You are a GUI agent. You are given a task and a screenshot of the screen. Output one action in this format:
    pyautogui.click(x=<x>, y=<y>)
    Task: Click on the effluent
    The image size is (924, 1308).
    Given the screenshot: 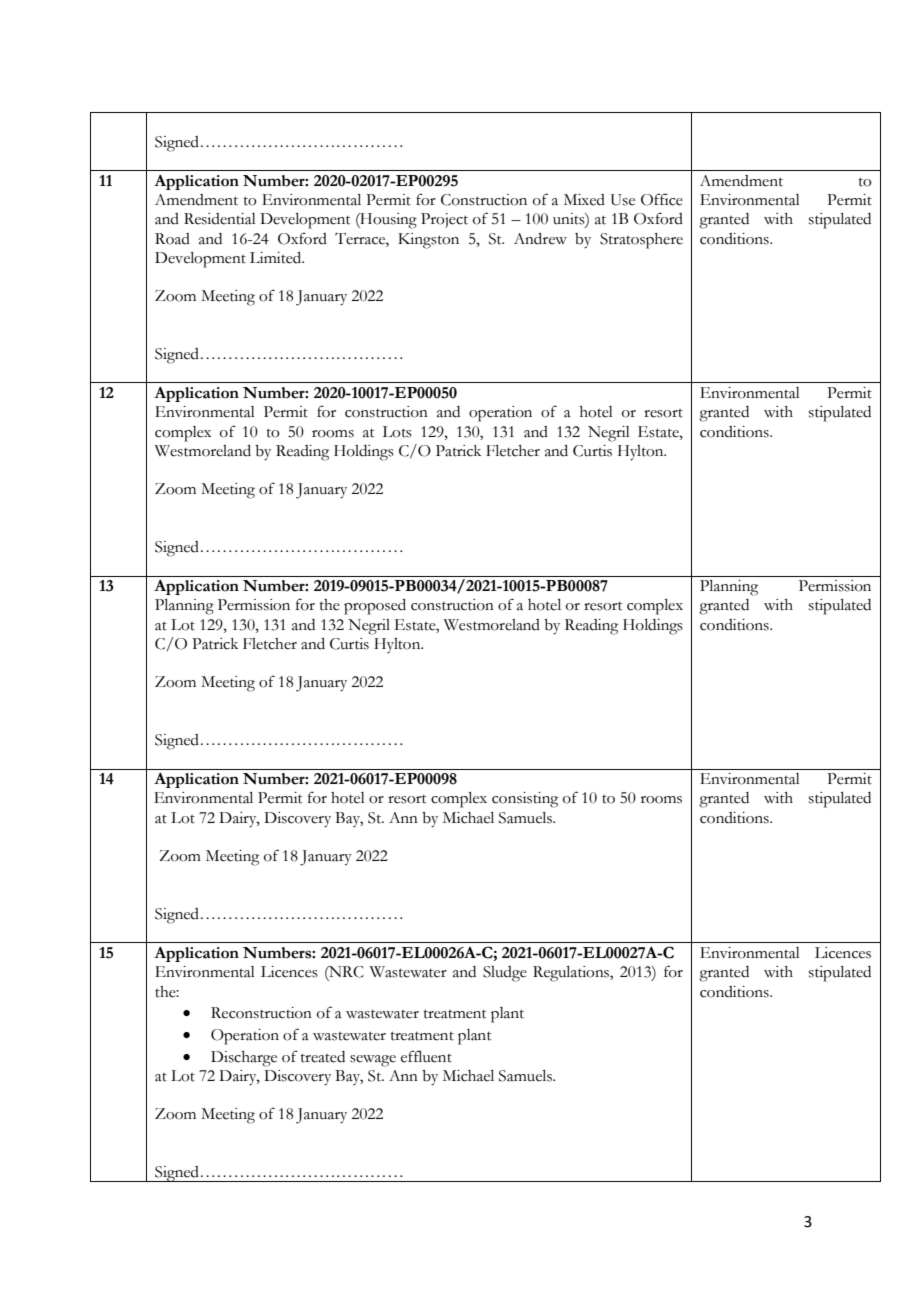 What is the action you would take?
    pyautogui.click(x=426, y=1056)
